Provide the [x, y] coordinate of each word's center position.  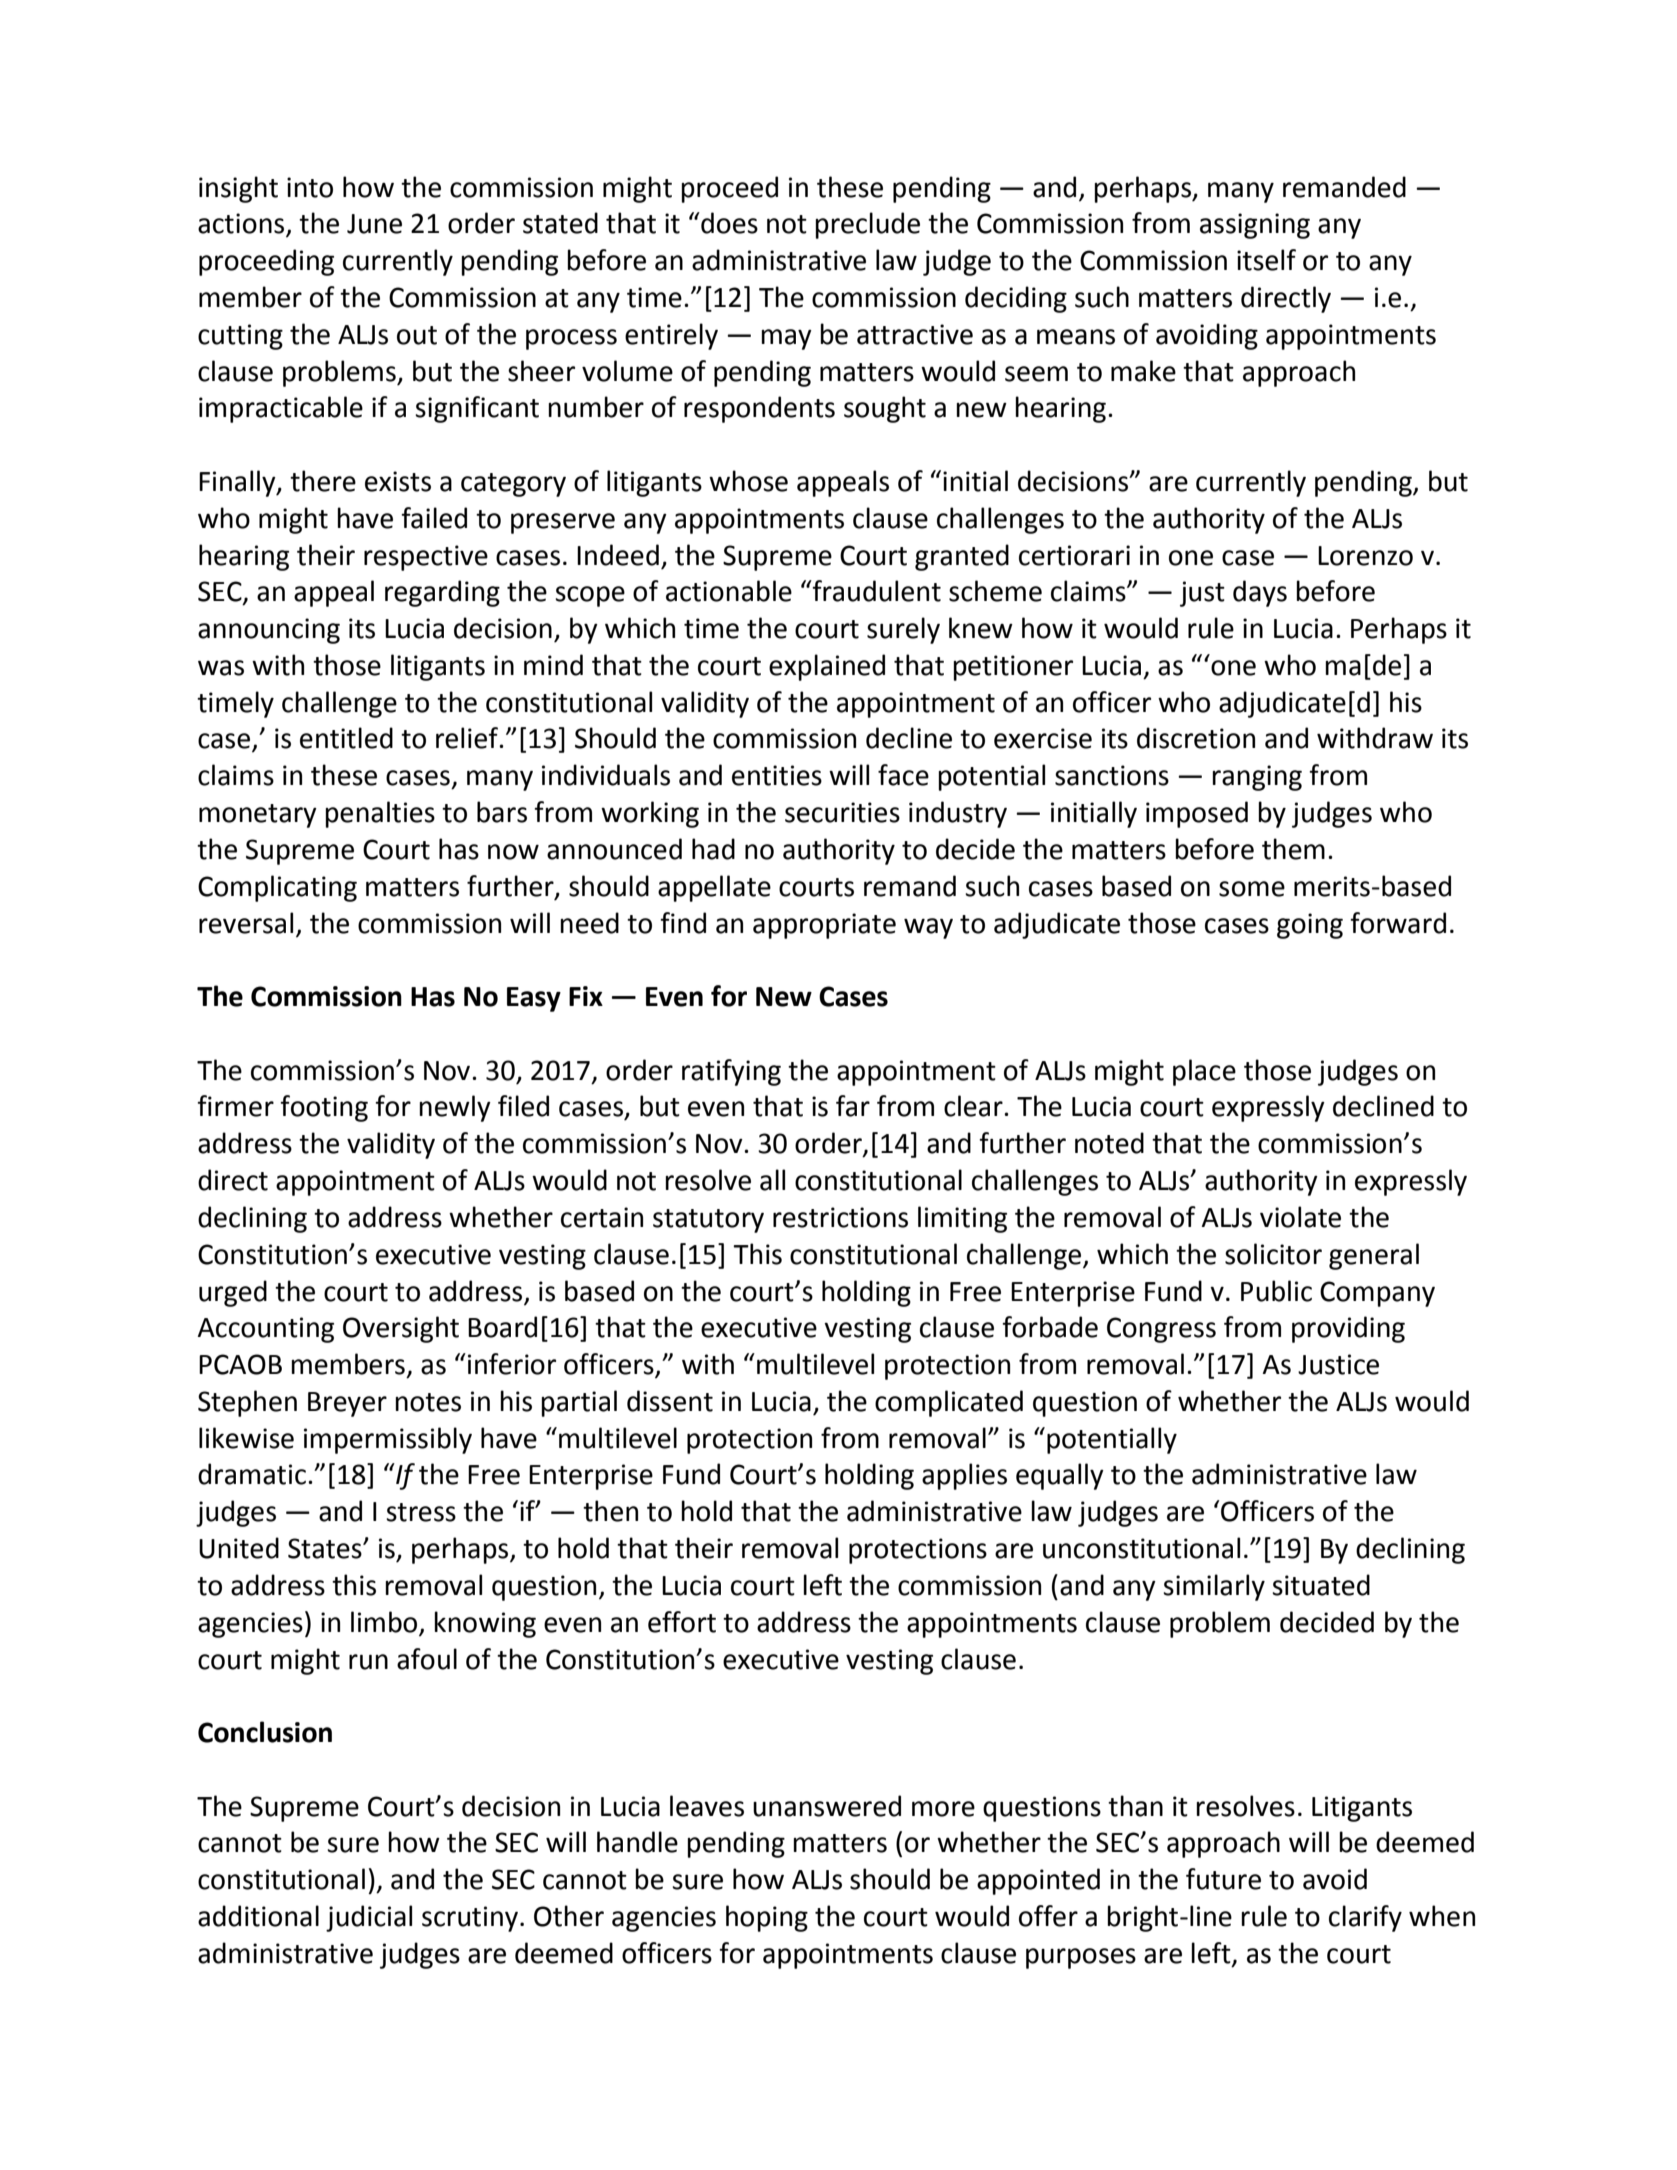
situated [1321, 1585]
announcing [269, 631]
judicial [369, 1918]
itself [1266, 260]
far [853, 1106]
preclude [867, 225]
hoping [767, 1918]
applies [964, 1476]
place [1204, 1072]
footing [324, 1108]
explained [827, 667]
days [1260, 593]
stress [421, 1512]
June [374, 224]
